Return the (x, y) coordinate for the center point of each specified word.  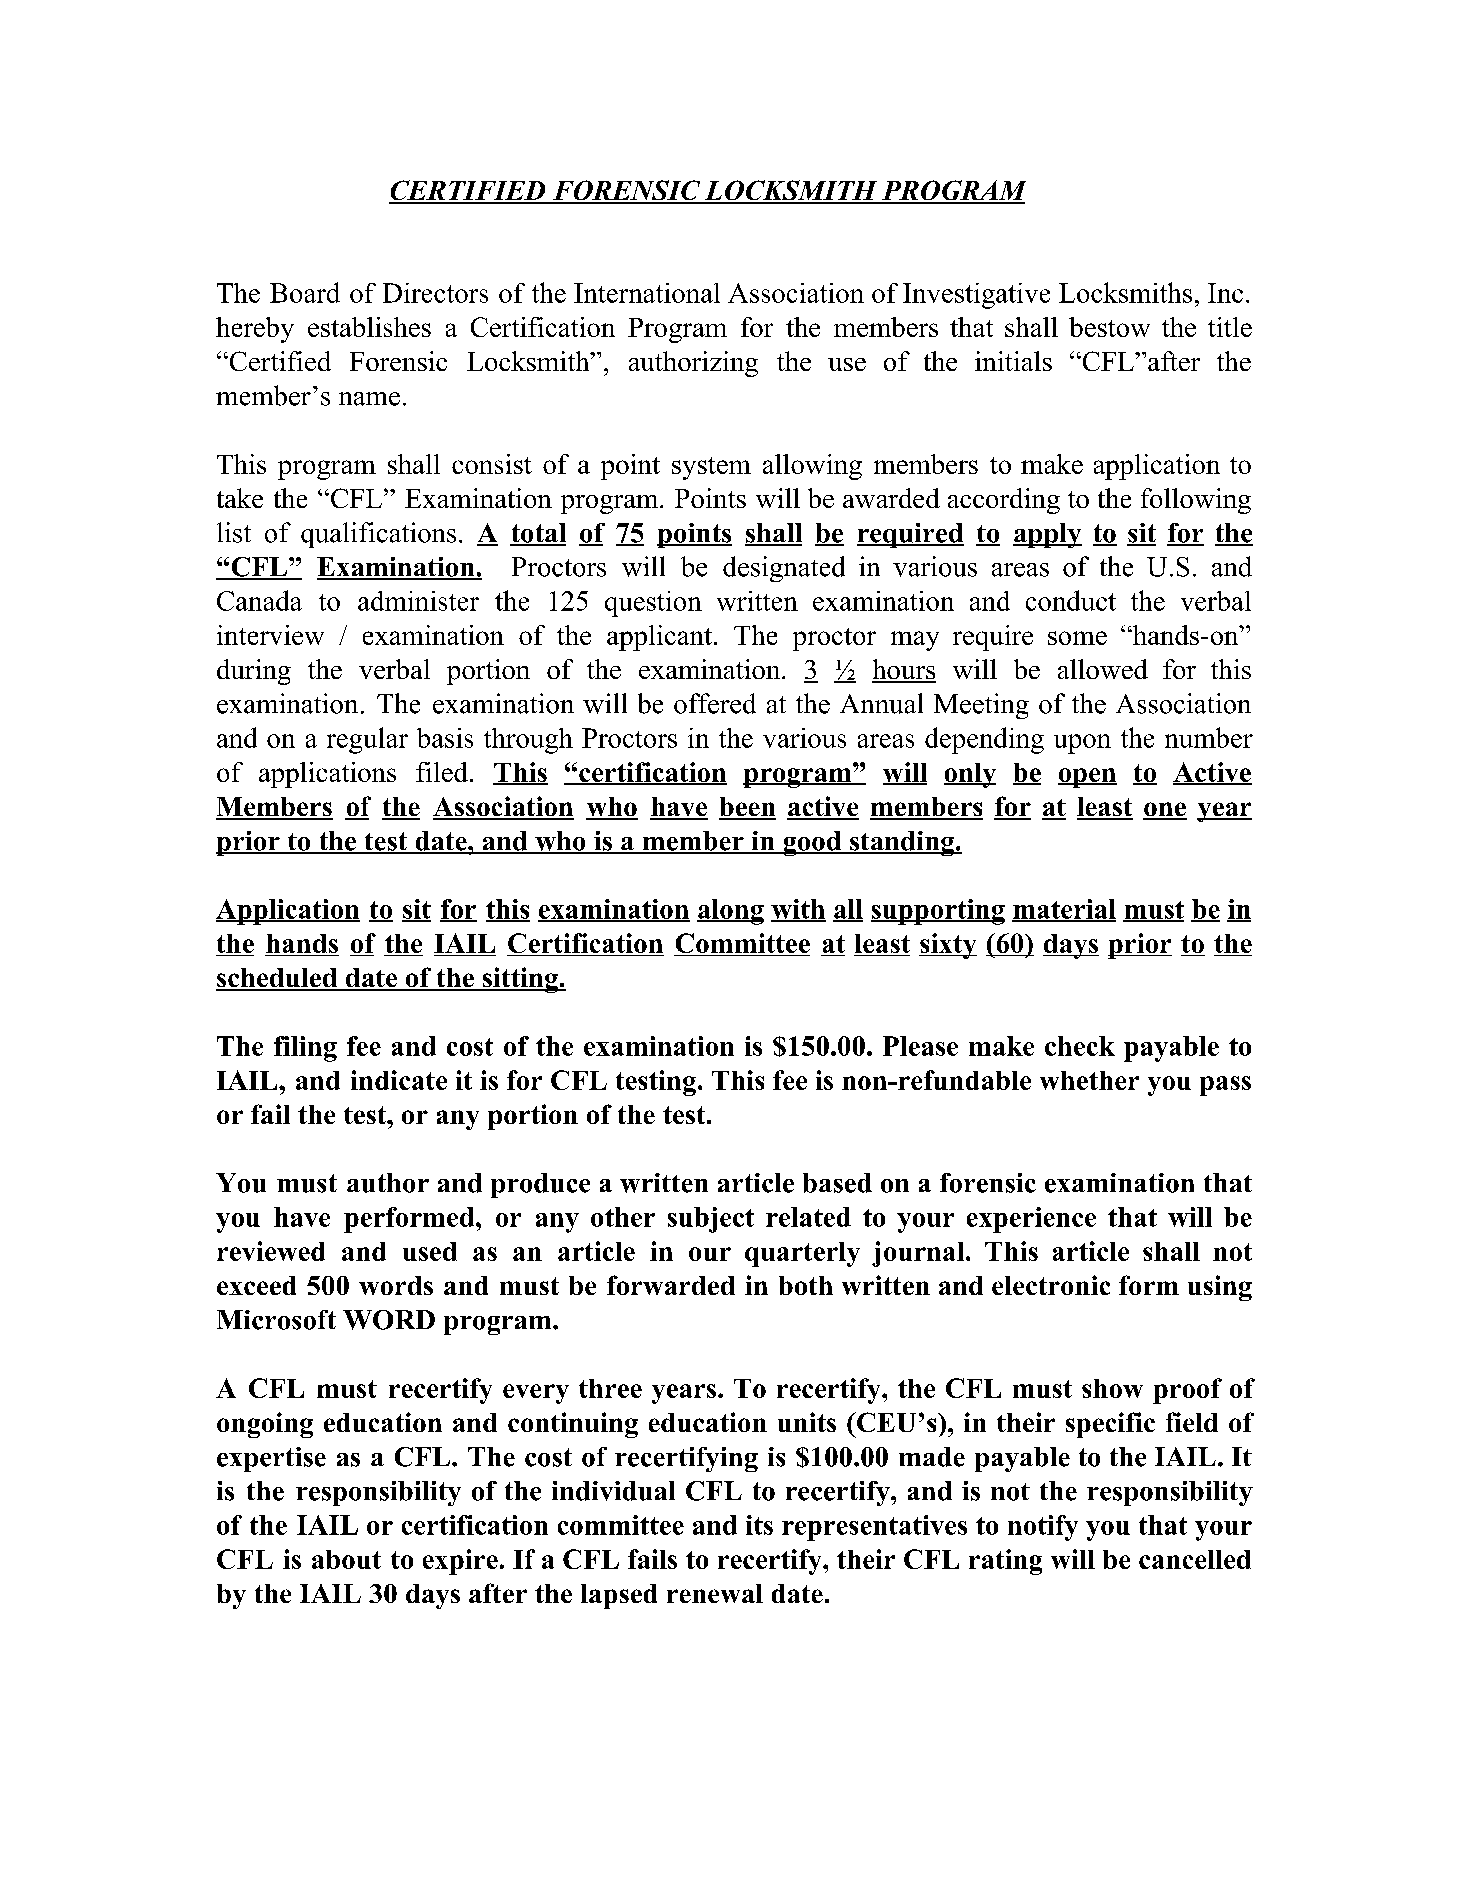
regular (367, 740)
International (647, 293)
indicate (399, 1080)
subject (711, 1220)
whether (1089, 1080)
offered (715, 703)
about (346, 1559)
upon (1082, 744)
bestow (1109, 327)
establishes (369, 327)
